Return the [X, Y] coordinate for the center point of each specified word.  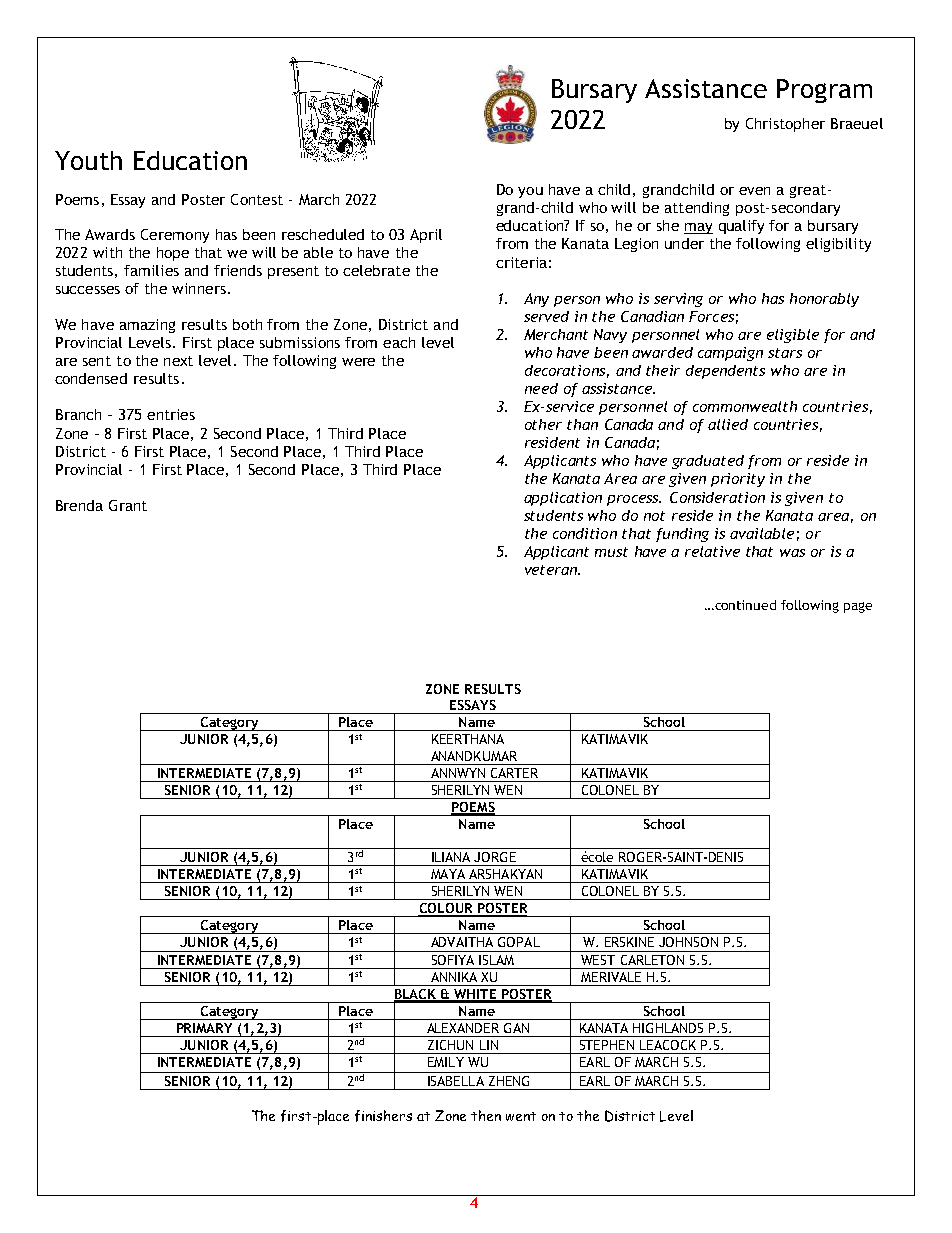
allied [728, 424]
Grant [128, 505]
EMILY [446, 1062]
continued [744, 605]
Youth [88, 160]
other [543, 424]
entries [171, 414]
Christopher [785, 125]
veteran [552, 570]
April [426, 236]
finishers [383, 1116]
